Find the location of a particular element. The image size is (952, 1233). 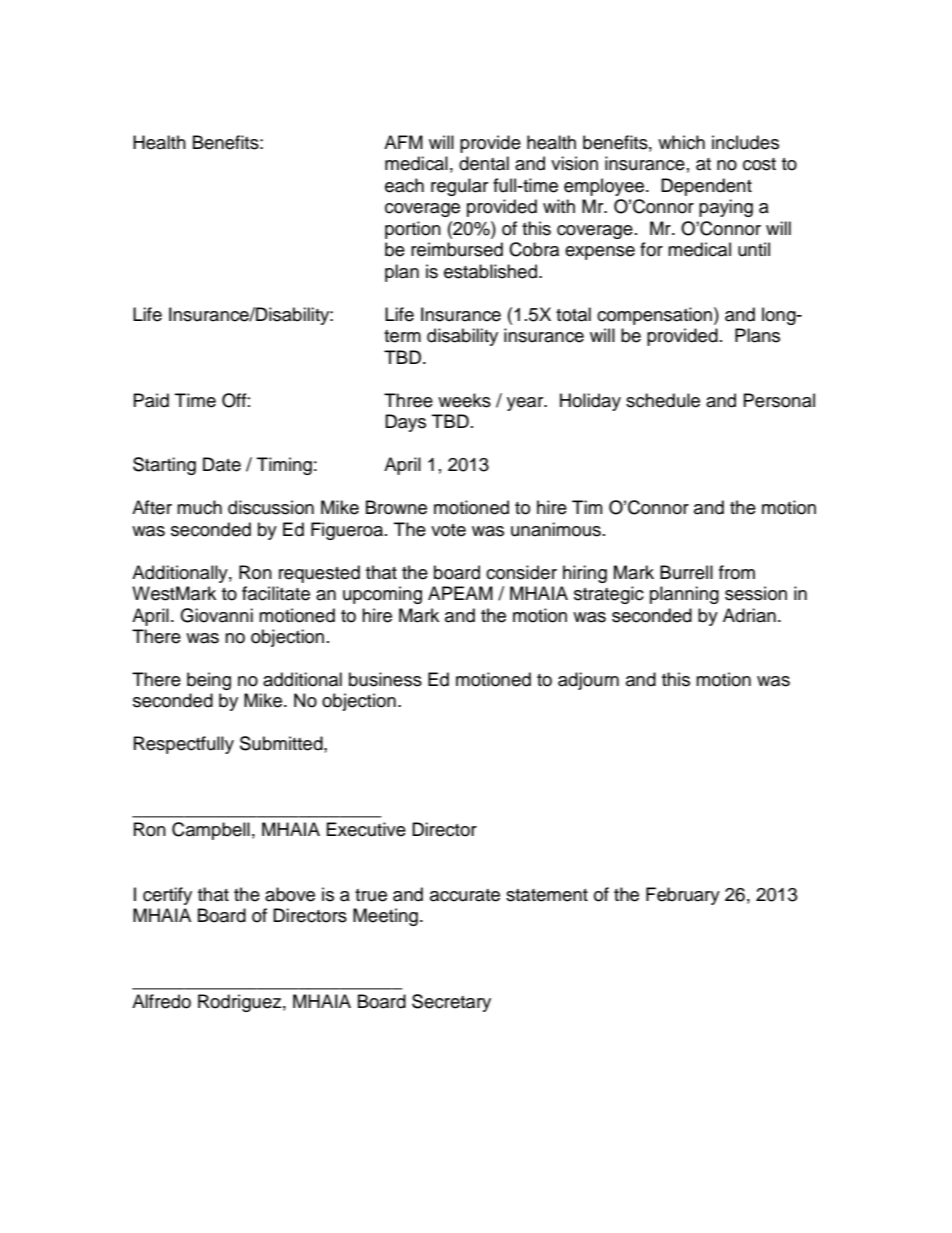

Secretary is located at coordinates (451, 1003).
